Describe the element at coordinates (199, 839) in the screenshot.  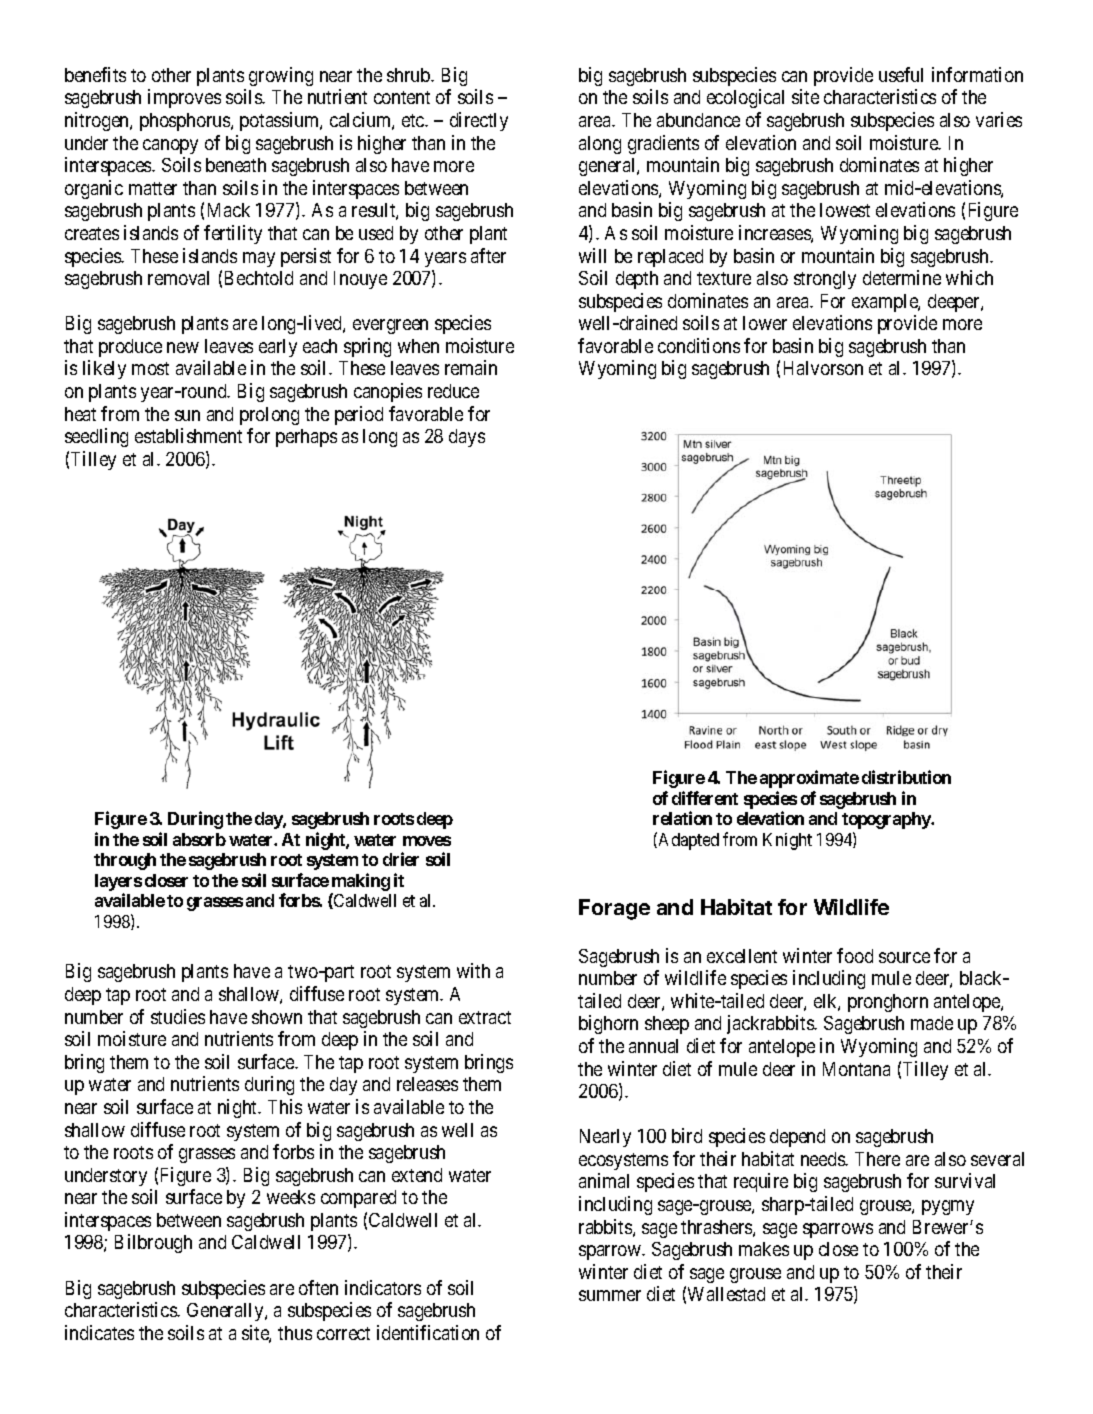
I see `absorb` at that location.
